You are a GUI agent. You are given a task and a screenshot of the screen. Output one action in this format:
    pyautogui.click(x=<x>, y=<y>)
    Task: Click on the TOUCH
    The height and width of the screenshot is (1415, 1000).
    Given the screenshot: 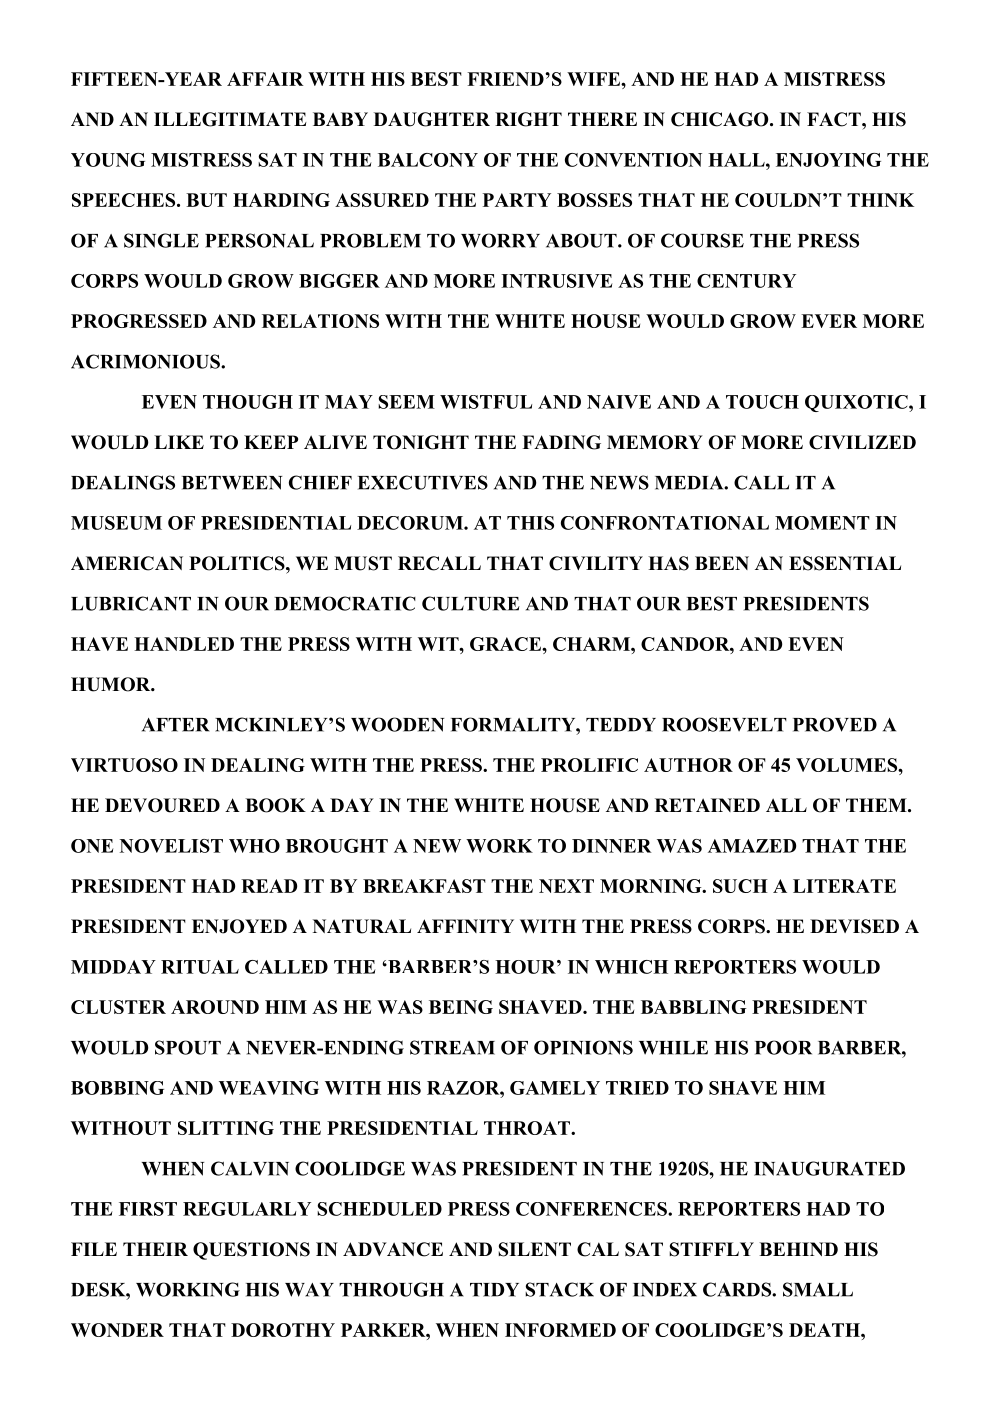 What is the action you would take?
    pyautogui.click(x=762, y=402)
